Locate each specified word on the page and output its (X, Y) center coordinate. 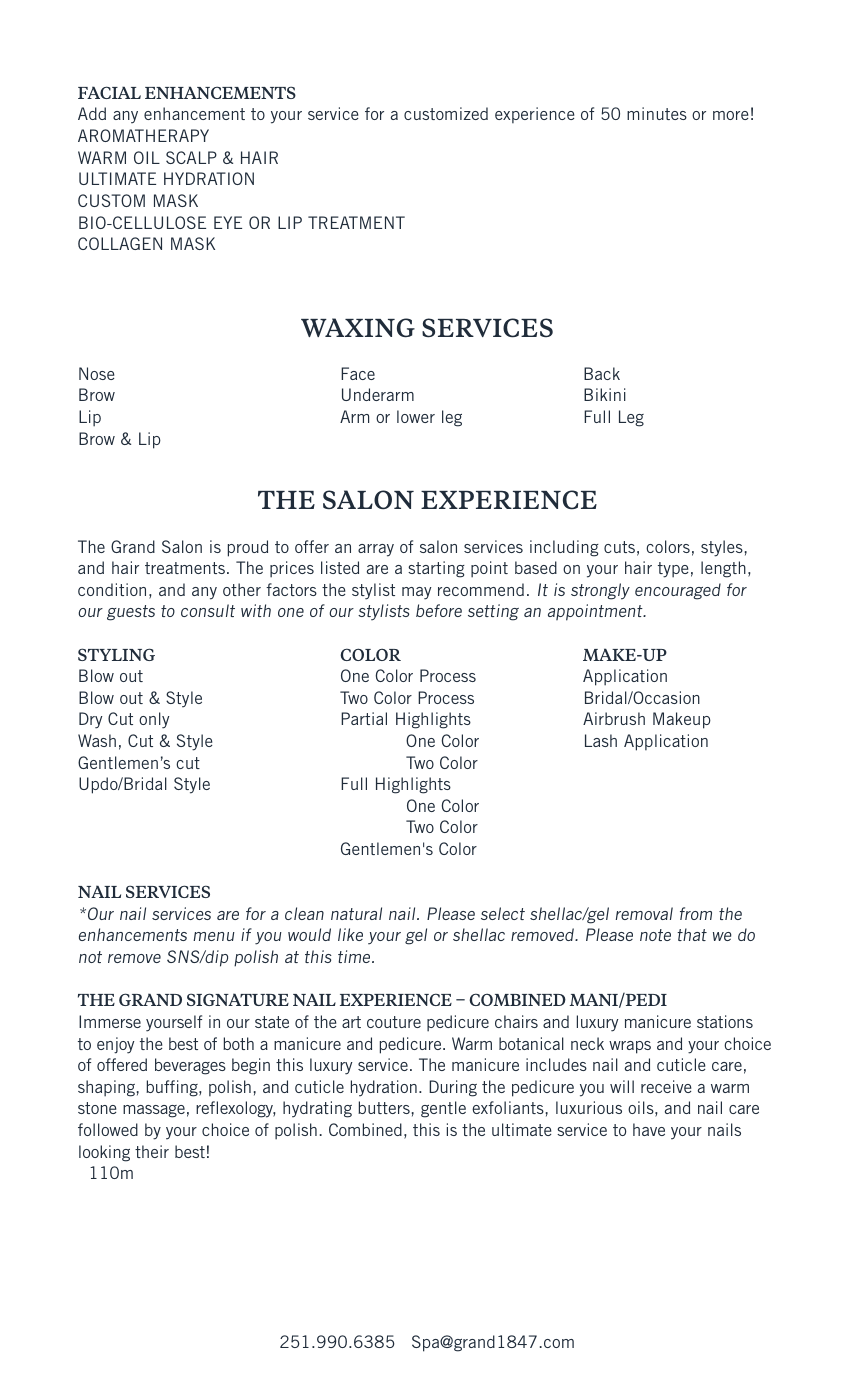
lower (416, 416)
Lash (601, 740)
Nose (96, 373)
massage (154, 1111)
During (453, 1088)
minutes (657, 113)
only (154, 720)
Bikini (605, 394)
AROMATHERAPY (143, 135)
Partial (364, 718)
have (649, 1129)
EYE (228, 222)
